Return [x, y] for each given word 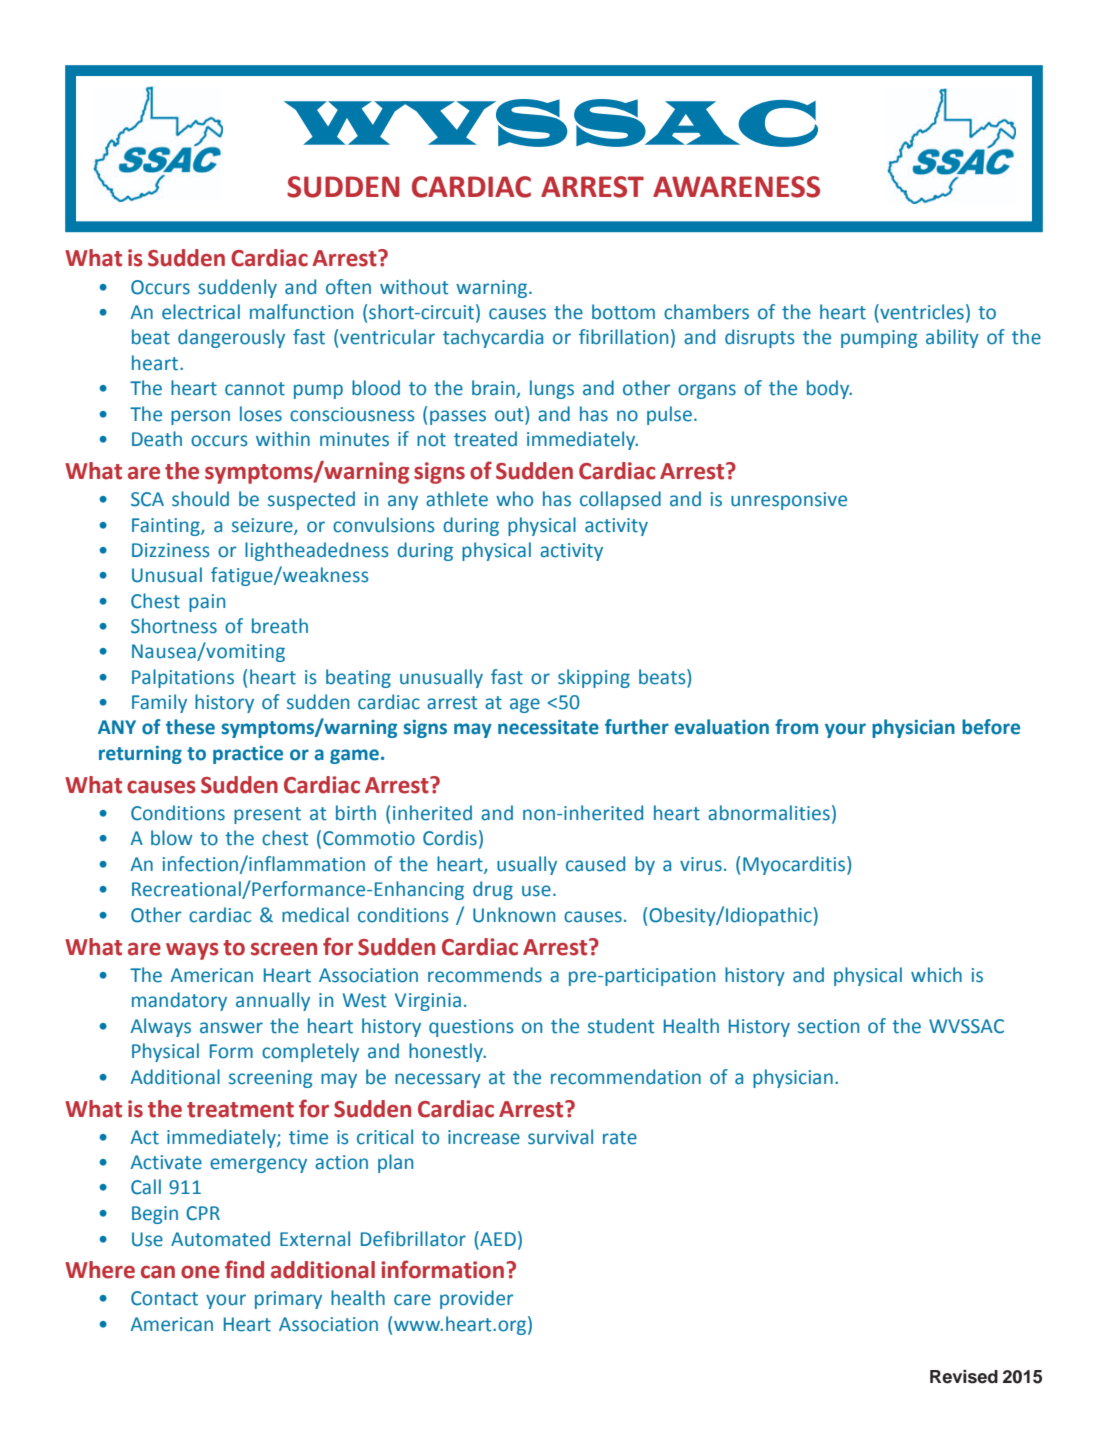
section [828, 1026]
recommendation [626, 1077]
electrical [201, 312]
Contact [164, 1298]
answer [231, 1028]
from [796, 727]
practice [248, 755]
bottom [623, 312]
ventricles [921, 313]
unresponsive [789, 501]
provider [476, 1299]
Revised [964, 1377]
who [514, 499]
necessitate [548, 727]
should [200, 499]
